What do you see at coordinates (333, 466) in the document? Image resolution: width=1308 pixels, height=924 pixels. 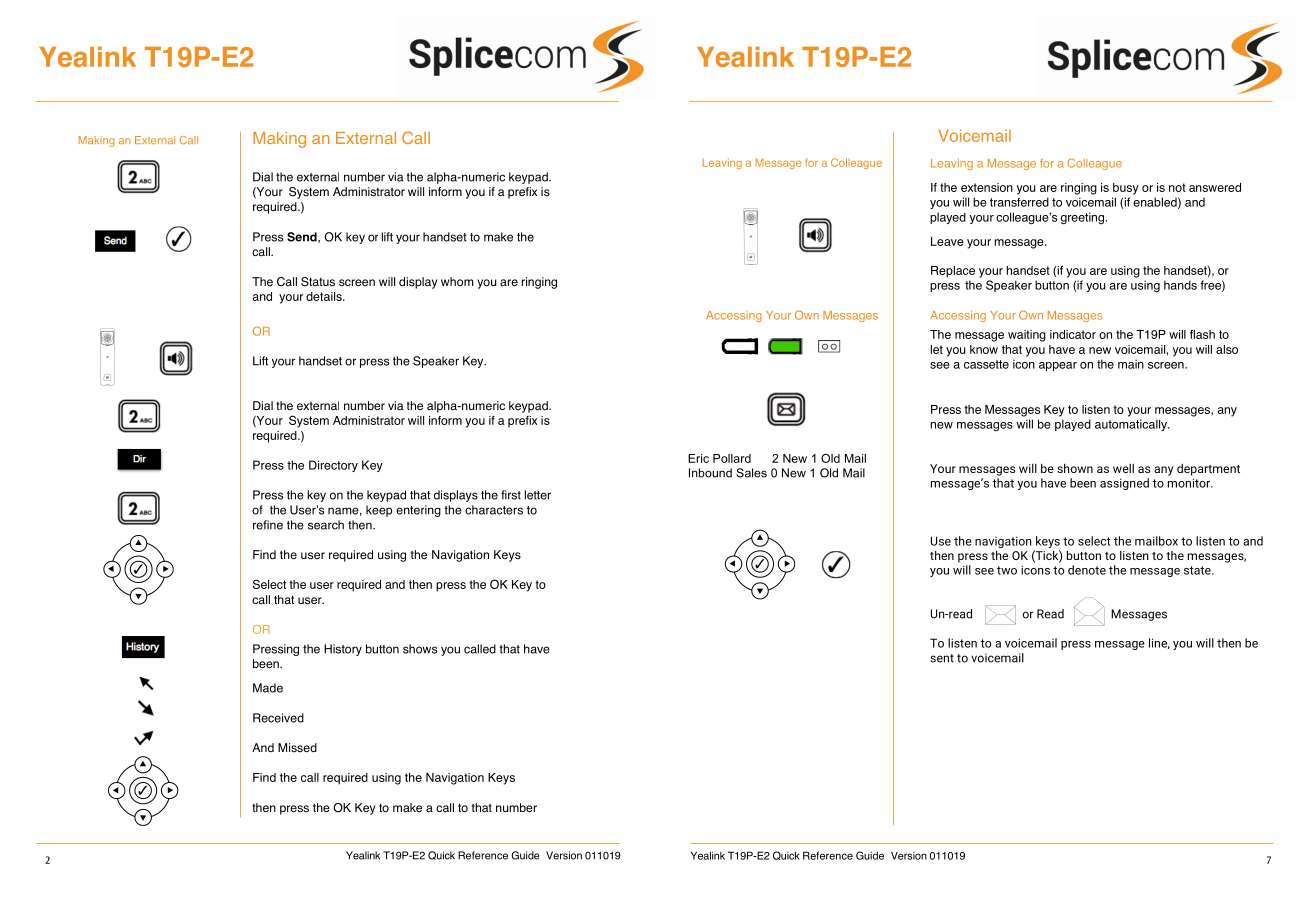 I see `Directory` at bounding box center [333, 466].
